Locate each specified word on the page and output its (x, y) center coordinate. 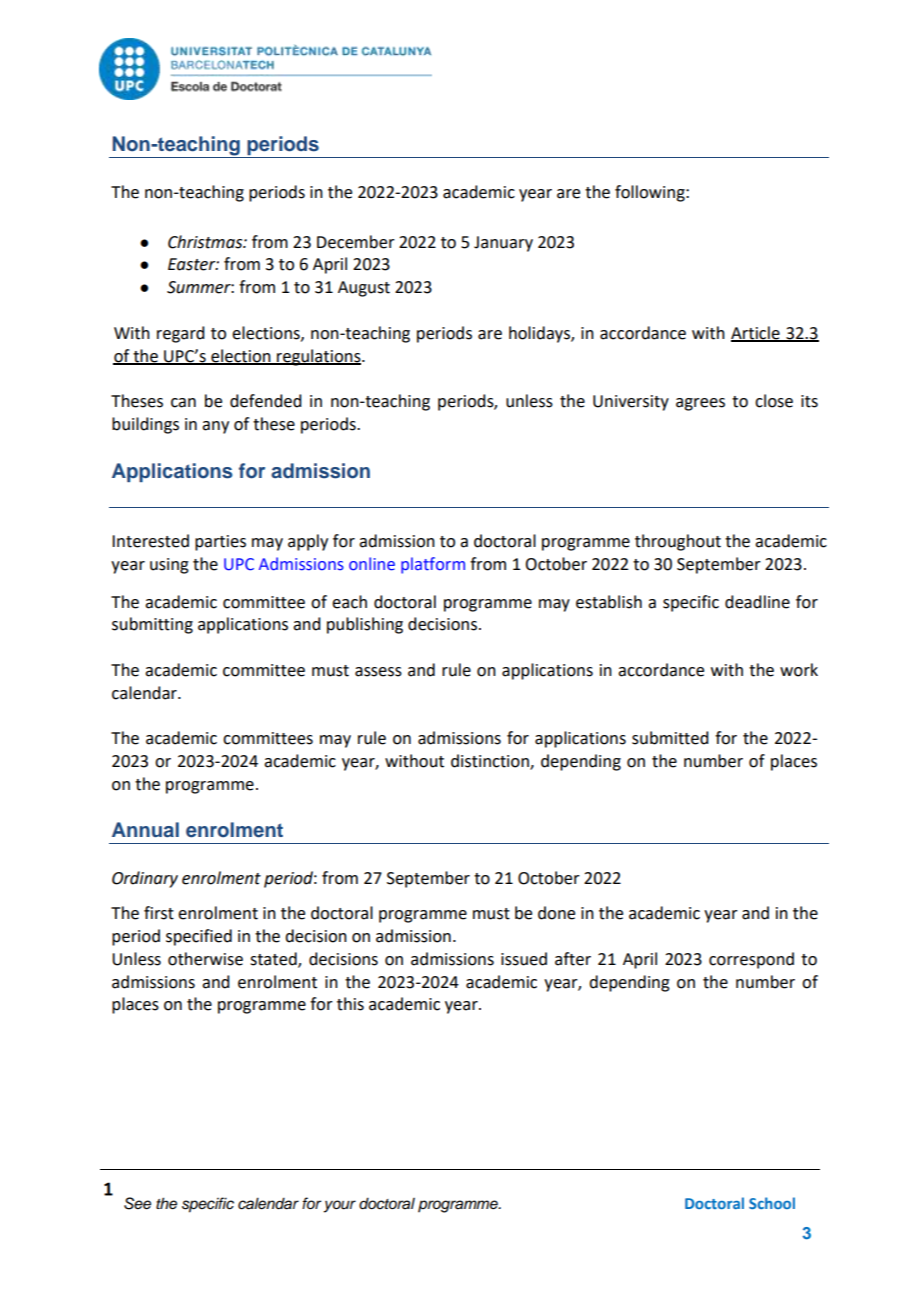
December (356, 242)
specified (199, 937)
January (503, 244)
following (651, 193)
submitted (670, 738)
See (137, 1203)
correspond (751, 960)
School (772, 1203)
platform (433, 565)
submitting (152, 625)
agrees (700, 404)
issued (524, 959)
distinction (491, 762)
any (215, 427)
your (340, 1206)
